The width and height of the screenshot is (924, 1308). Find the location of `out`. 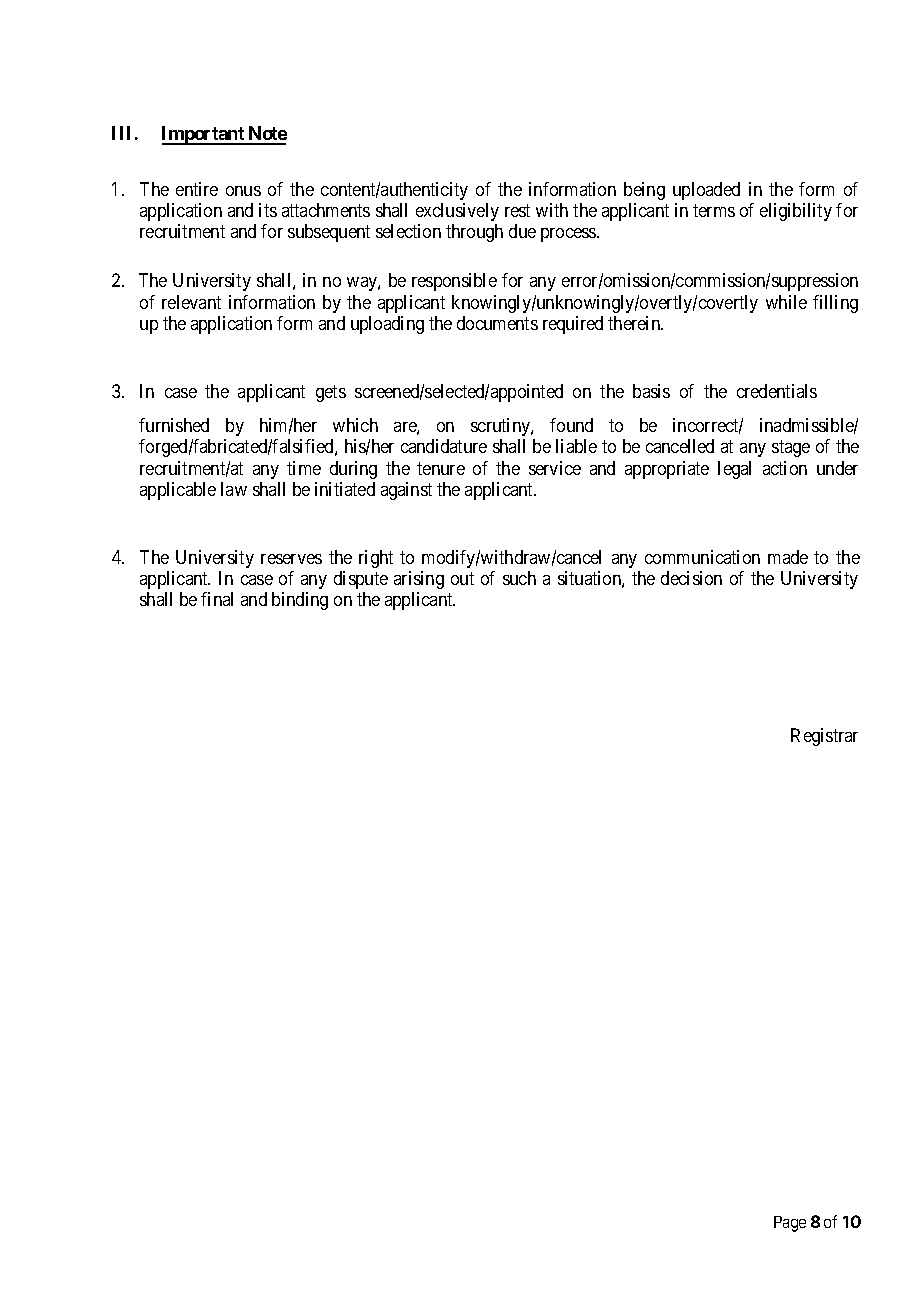

out is located at coordinates (462, 579).
